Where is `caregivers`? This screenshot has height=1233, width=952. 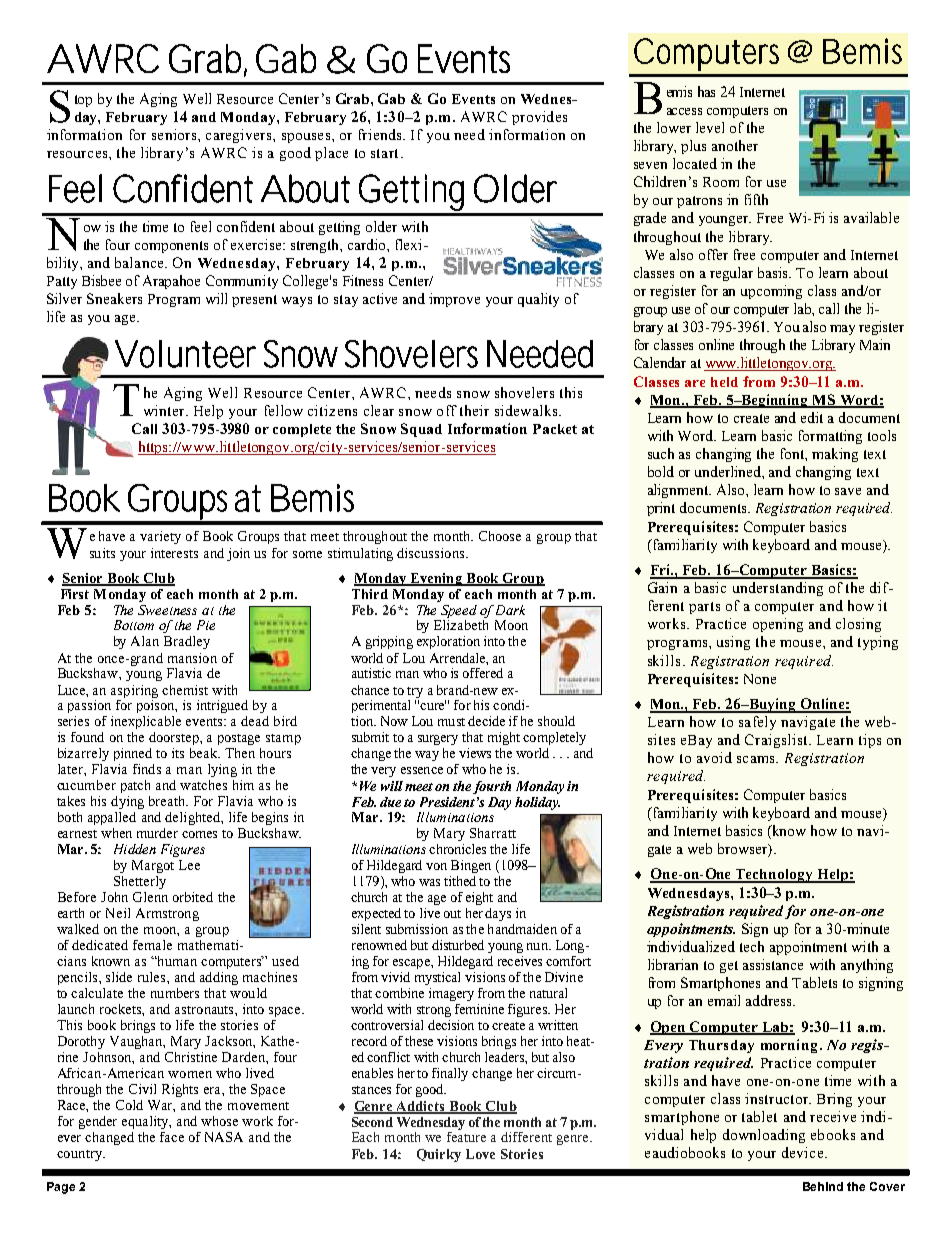
caregivers is located at coordinates (240, 136).
